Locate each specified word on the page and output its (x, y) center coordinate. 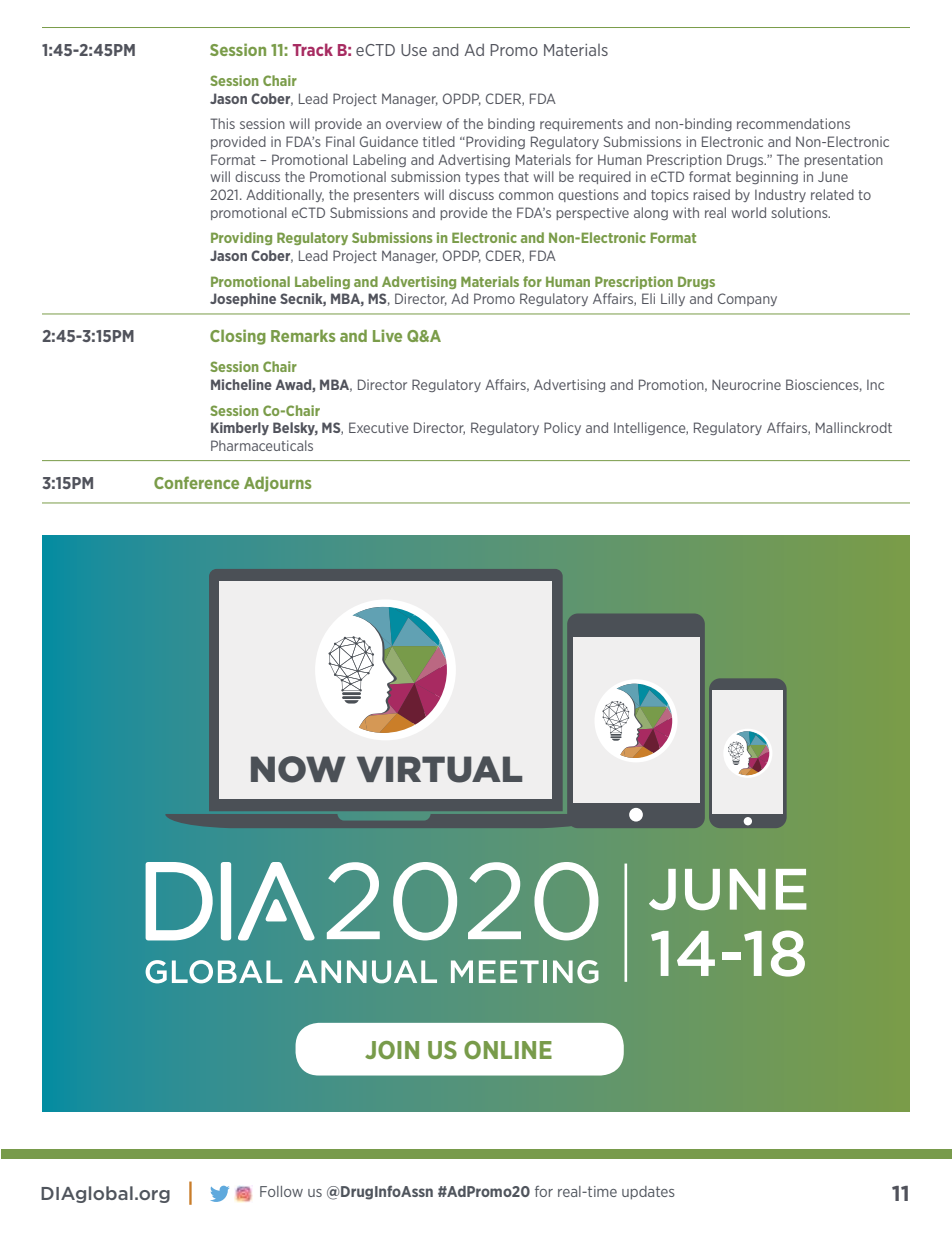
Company (747, 299)
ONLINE (508, 1050)
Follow (281, 1191)
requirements (581, 124)
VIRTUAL (439, 769)
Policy (562, 428)
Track (313, 49)
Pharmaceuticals (262, 445)
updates (648, 1193)
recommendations (793, 123)
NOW (298, 769)
